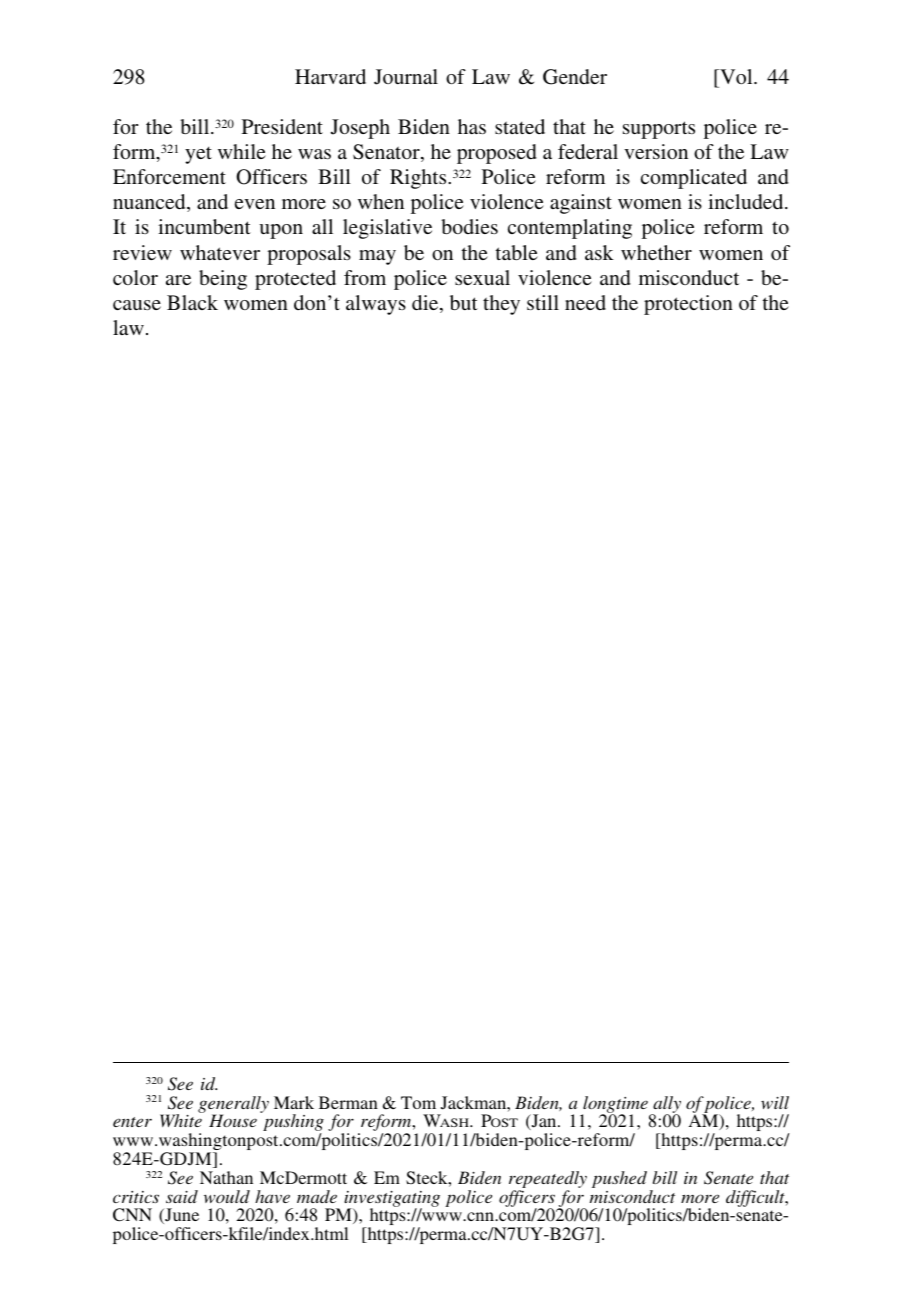 The height and width of the screenshot is (1316, 902). What do you see at coordinates (223, 280) in the screenshot?
I see `being` at bounding box center [223, 280].
